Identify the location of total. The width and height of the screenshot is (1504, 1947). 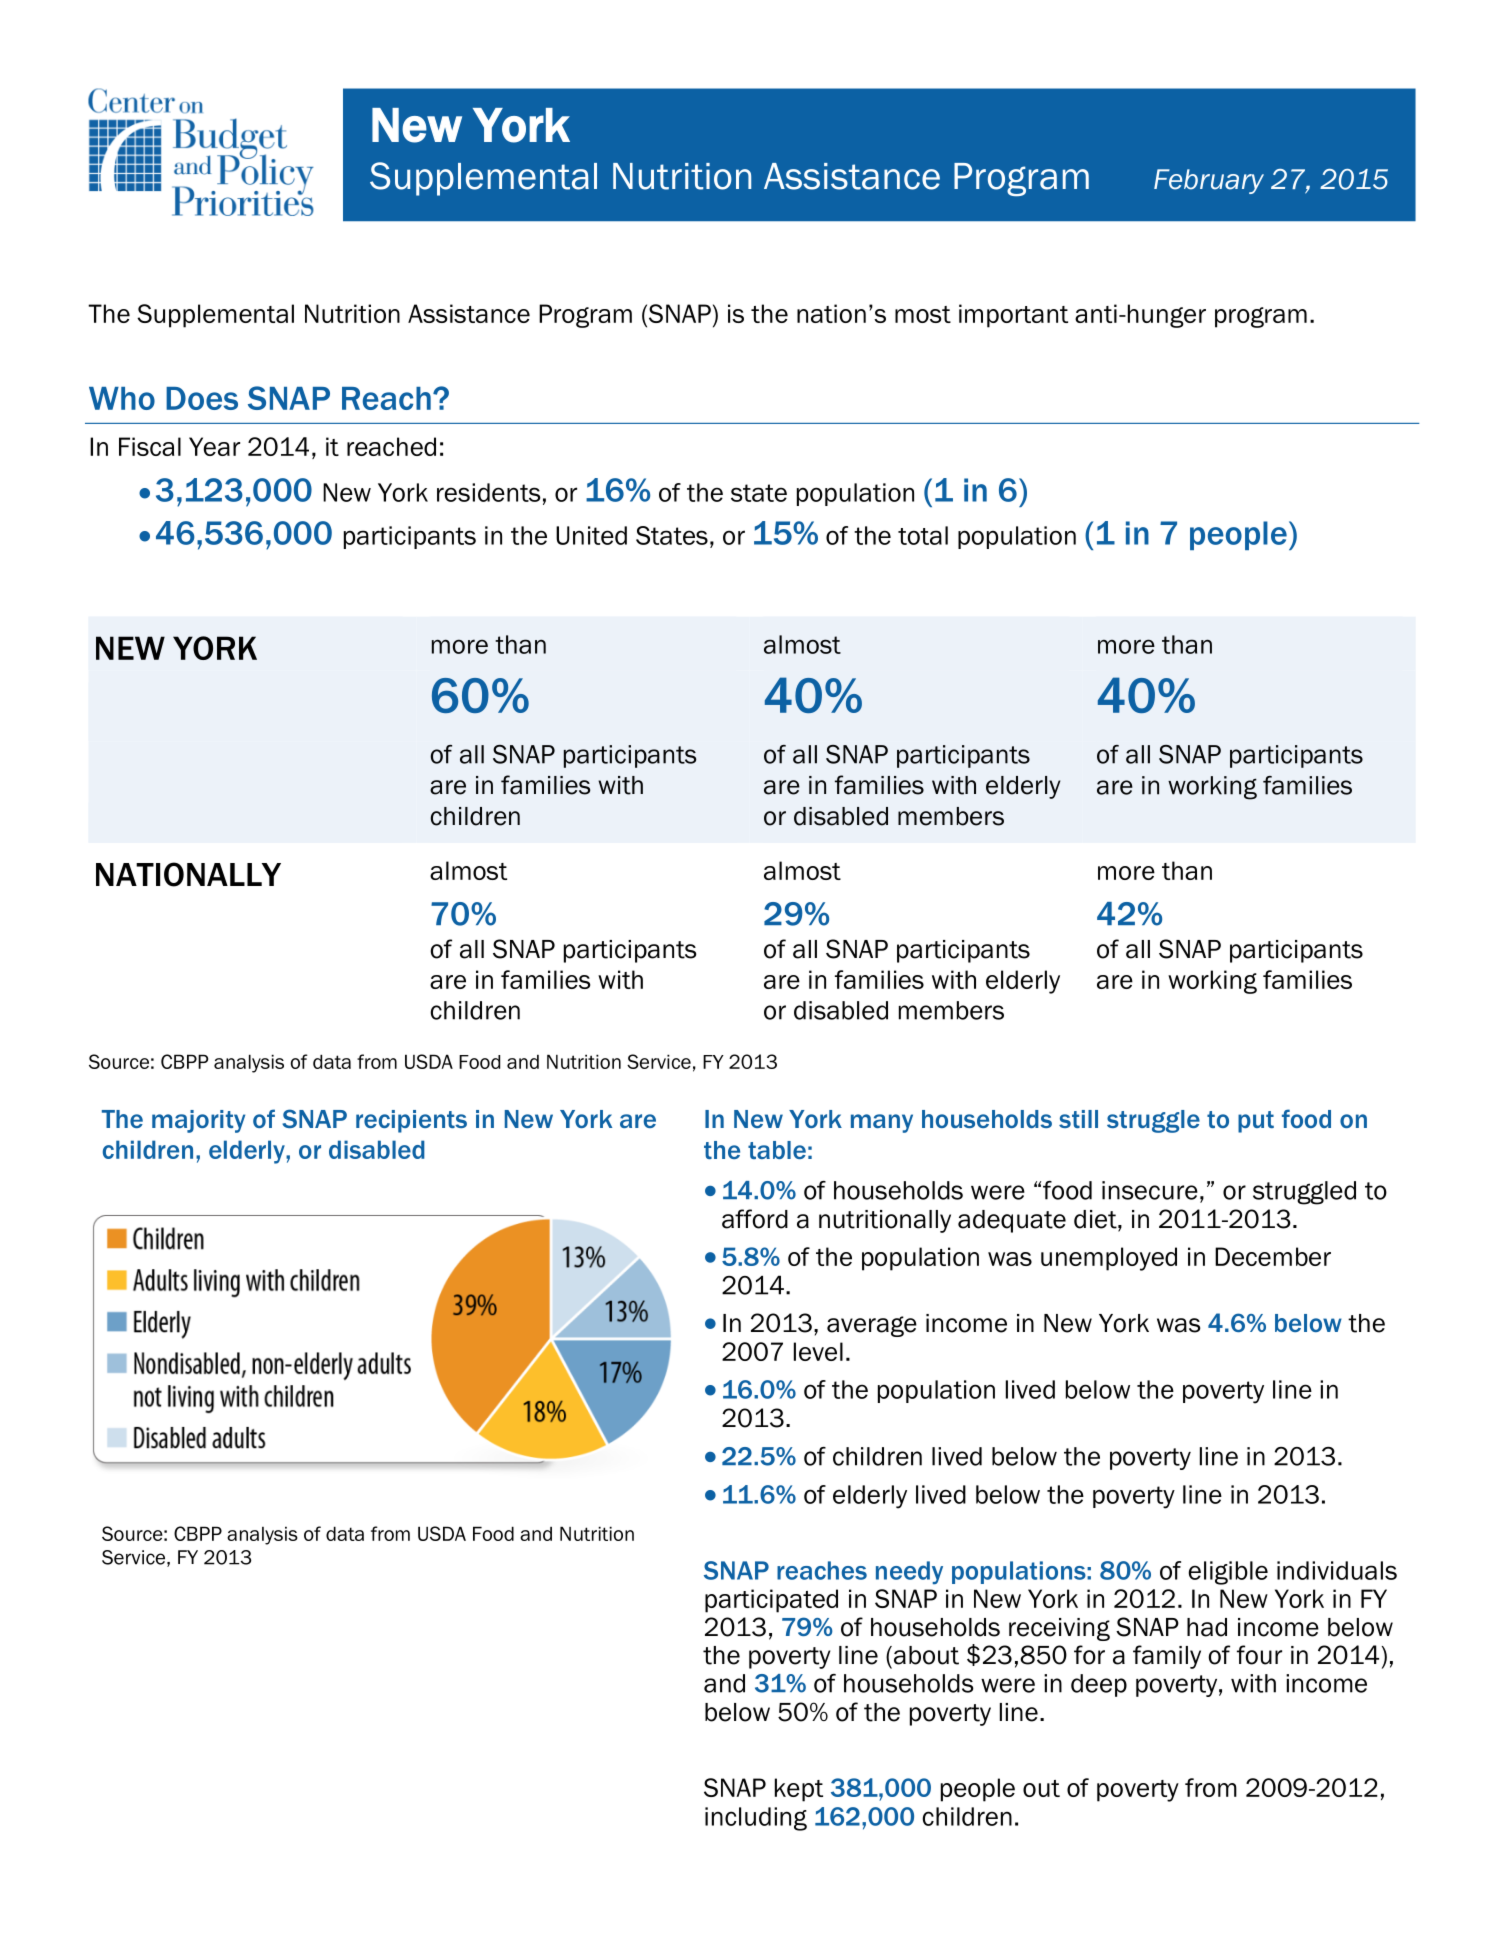
(923, 535).
